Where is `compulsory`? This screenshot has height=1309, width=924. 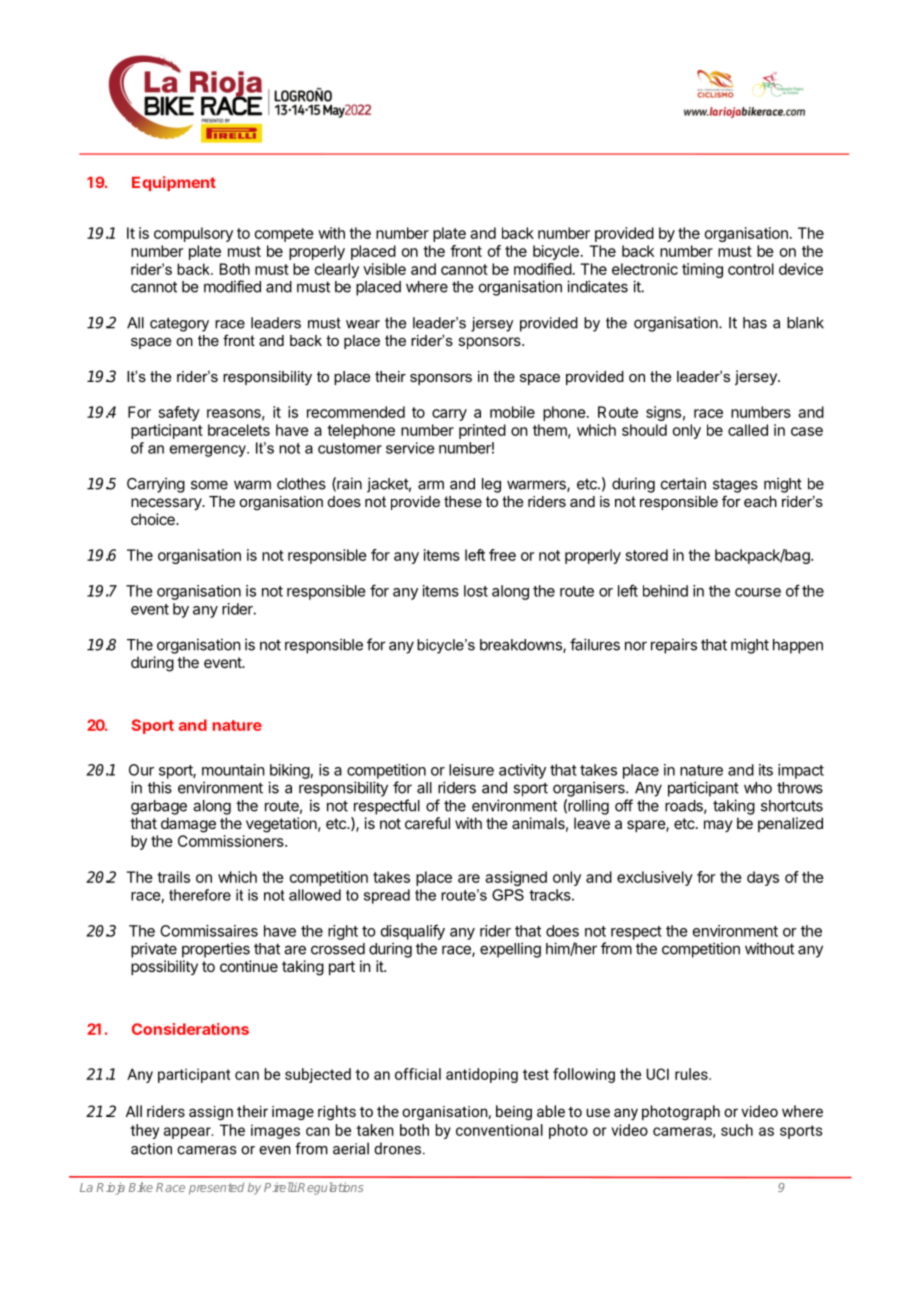
compulsory is located at coordinates (193, 234).
